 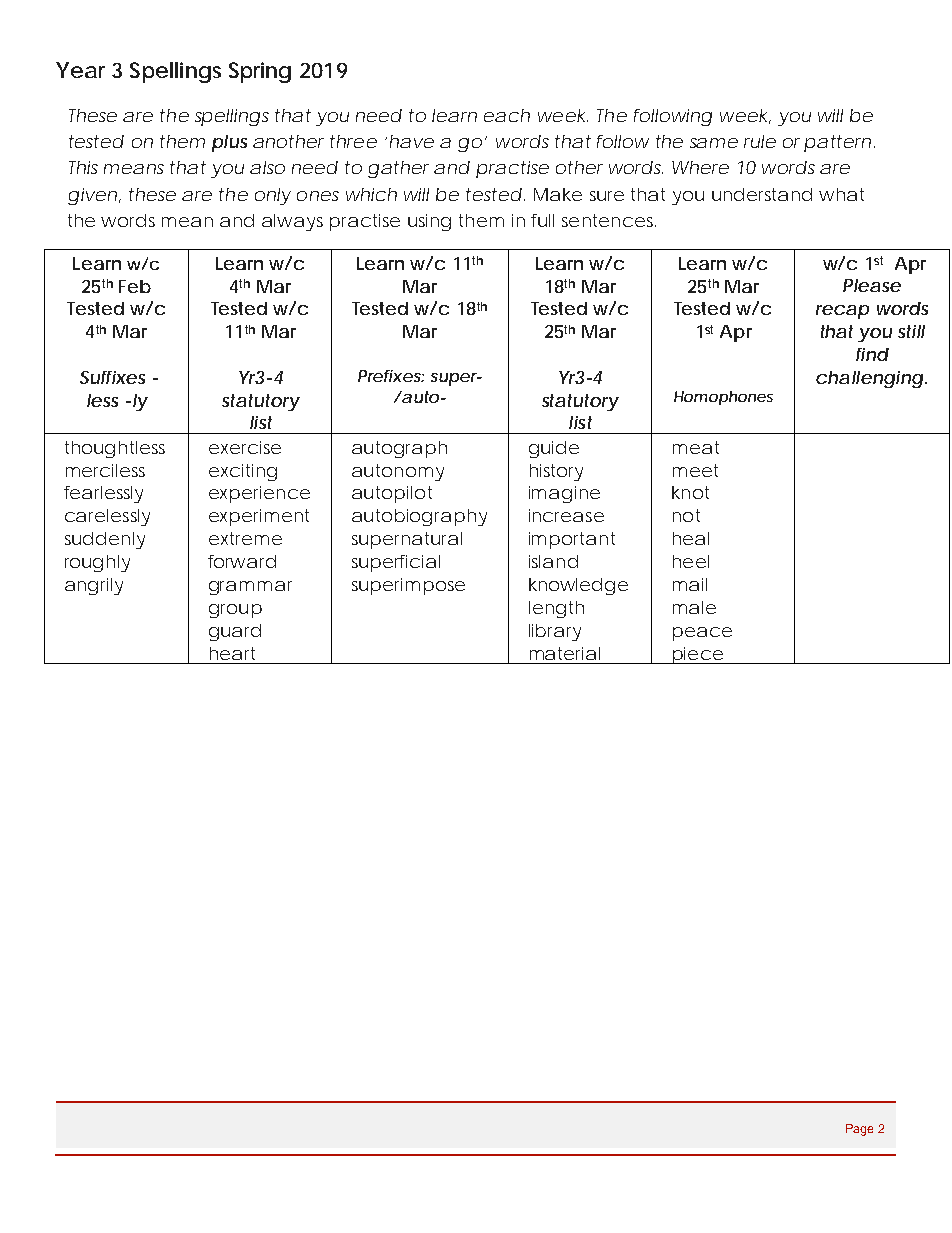 What do you see at coordinates (555, 632) in the page?
I see `library` at bounding box center [555, 632].
